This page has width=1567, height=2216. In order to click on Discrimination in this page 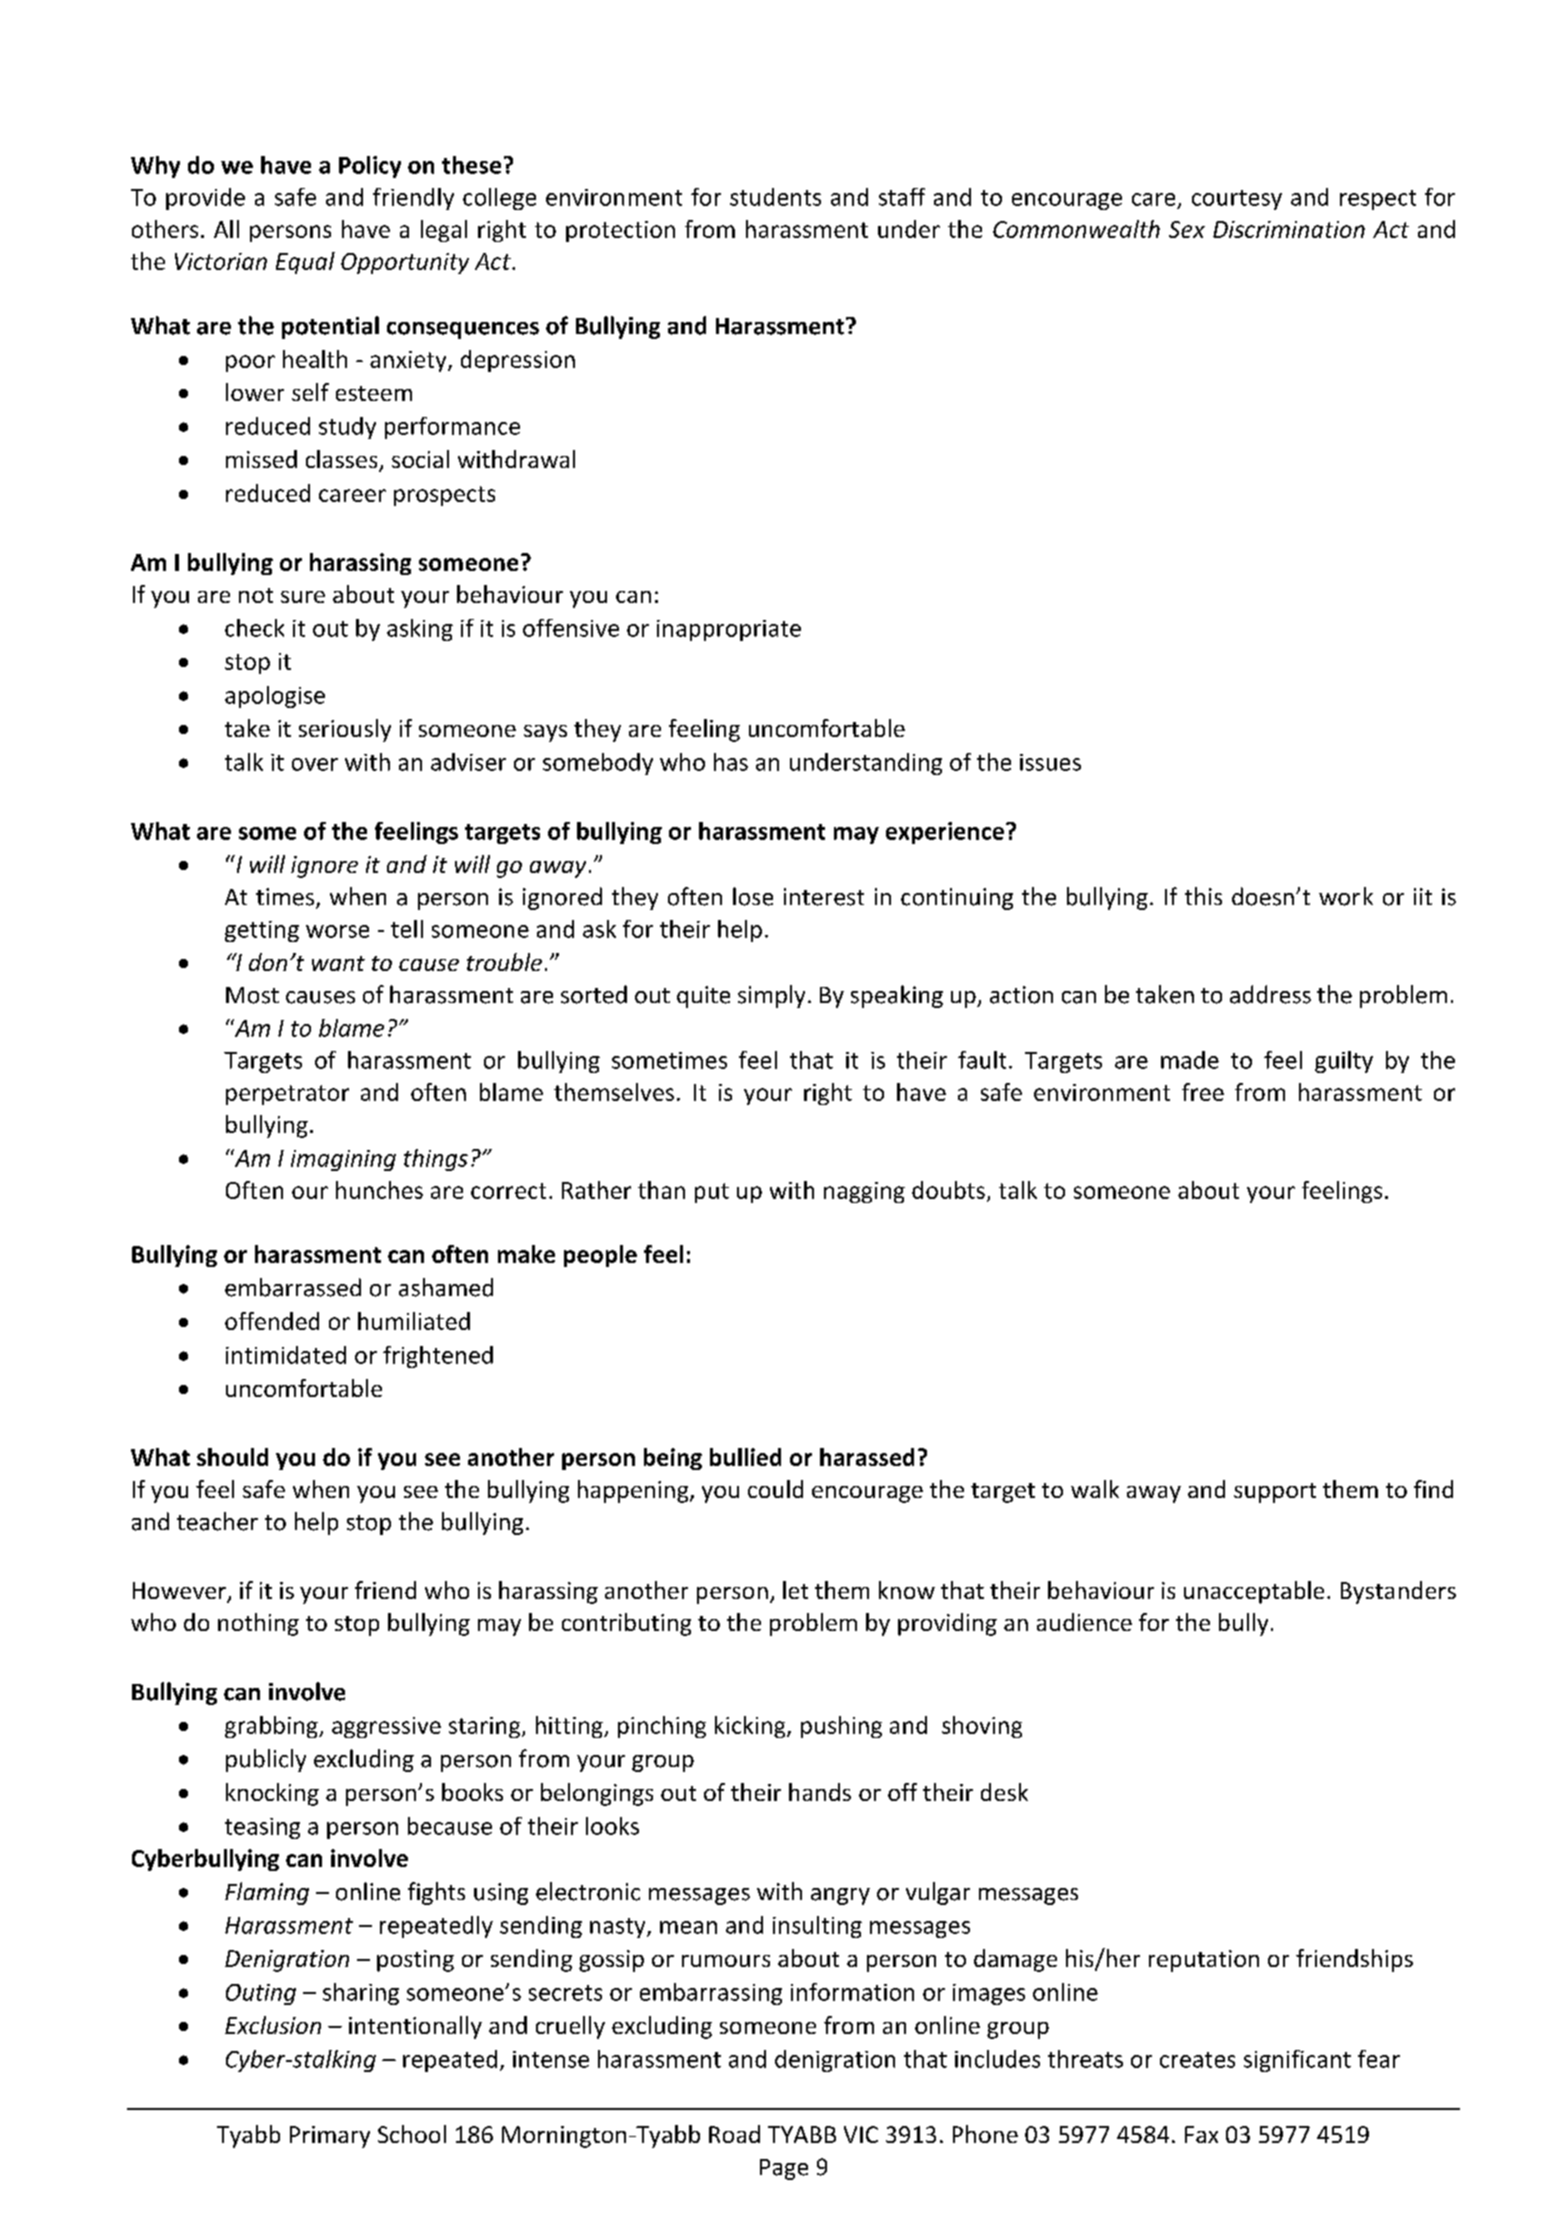, I will do `click(1289, 229)`.
